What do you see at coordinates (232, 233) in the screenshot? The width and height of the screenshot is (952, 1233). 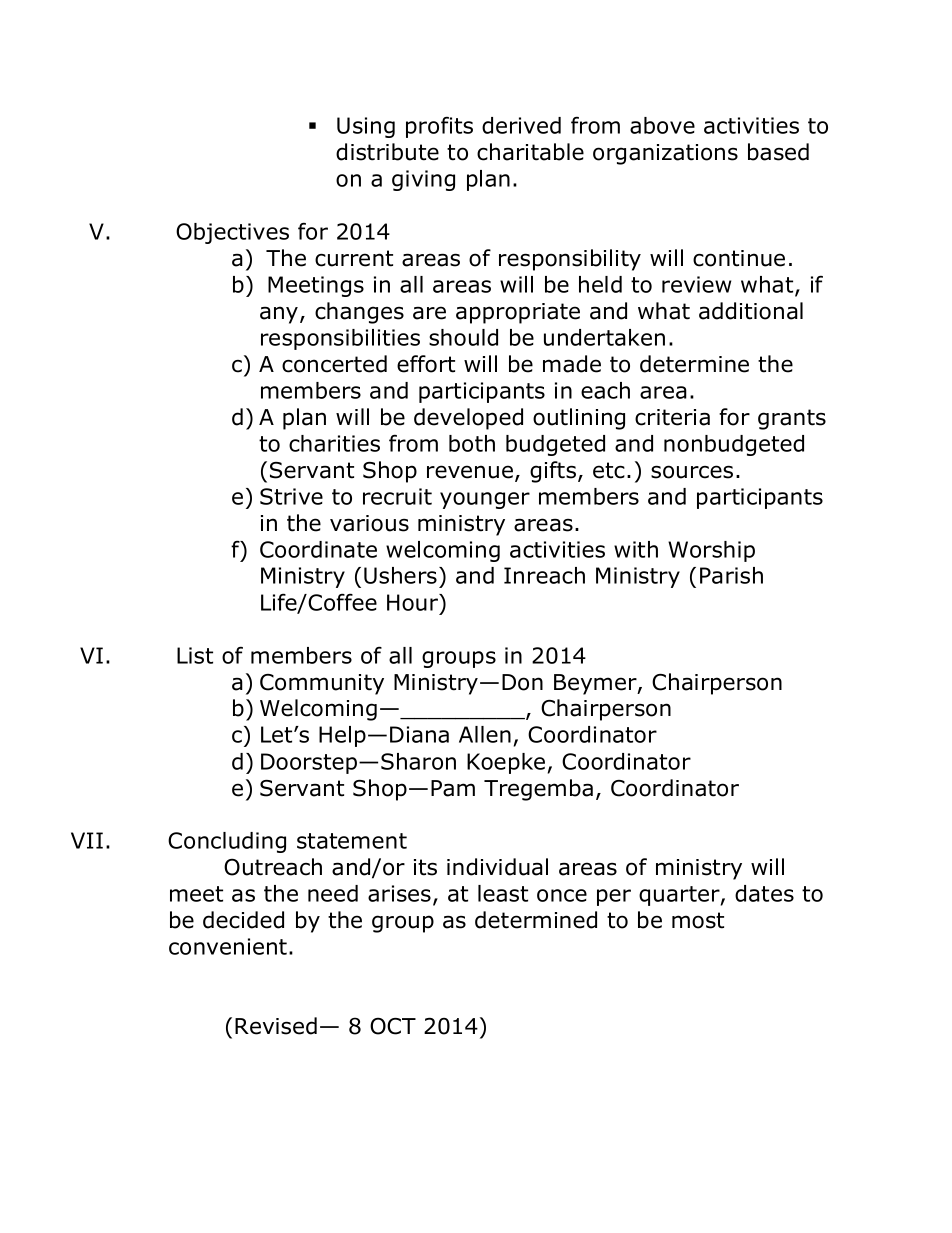 I see `Objectives` at bounding box center [232, 233].
